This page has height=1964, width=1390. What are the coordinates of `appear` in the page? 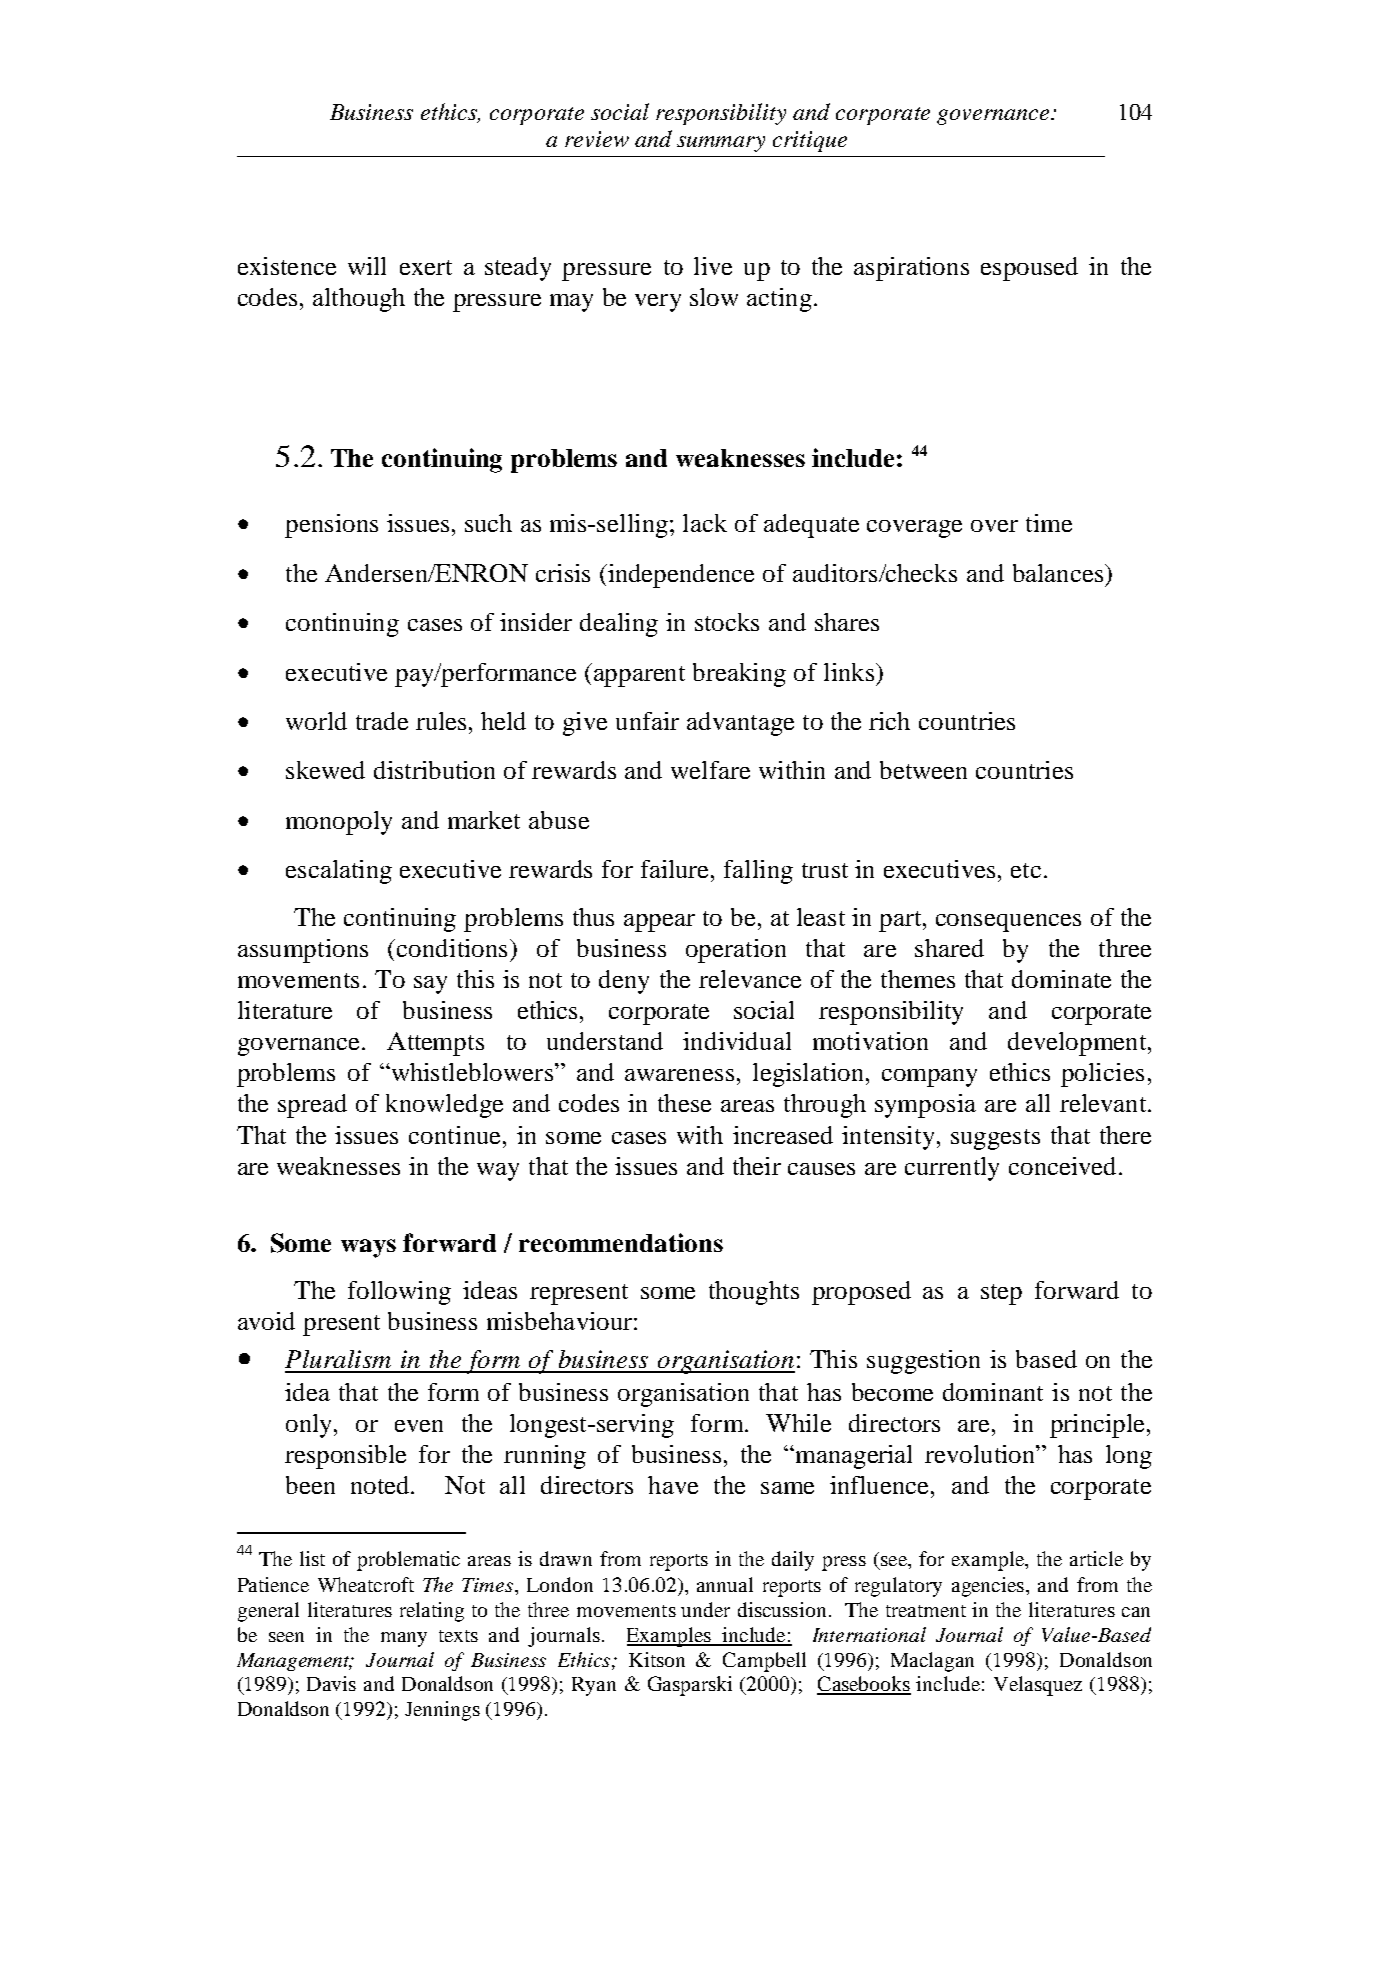 It's located at (659, 923).
